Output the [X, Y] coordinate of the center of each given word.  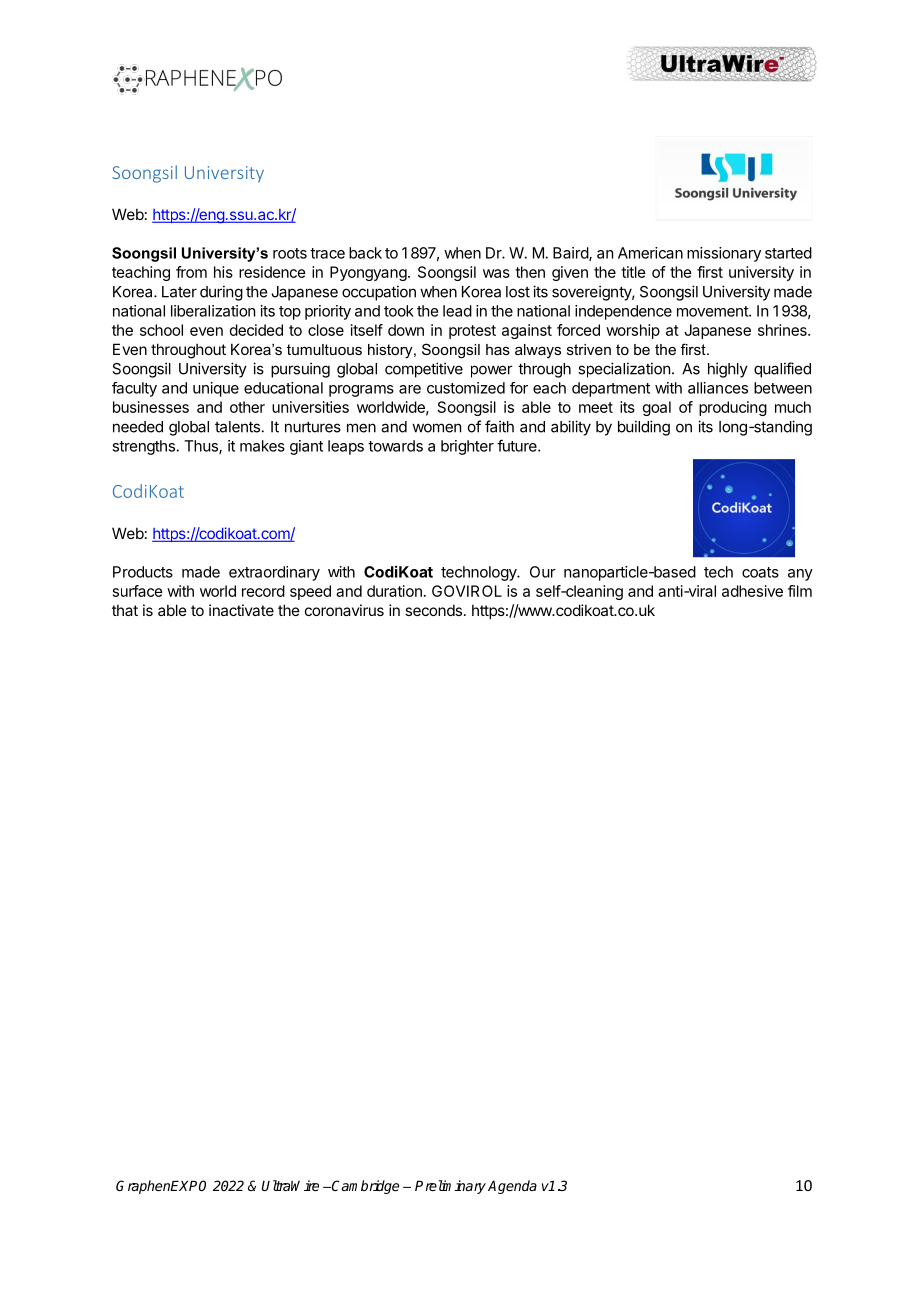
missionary [724, 254]
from [191, 272]
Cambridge [364, 1187]
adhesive [752, 591]
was [496, 273]
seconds [433, 610]
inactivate [241, 610]
